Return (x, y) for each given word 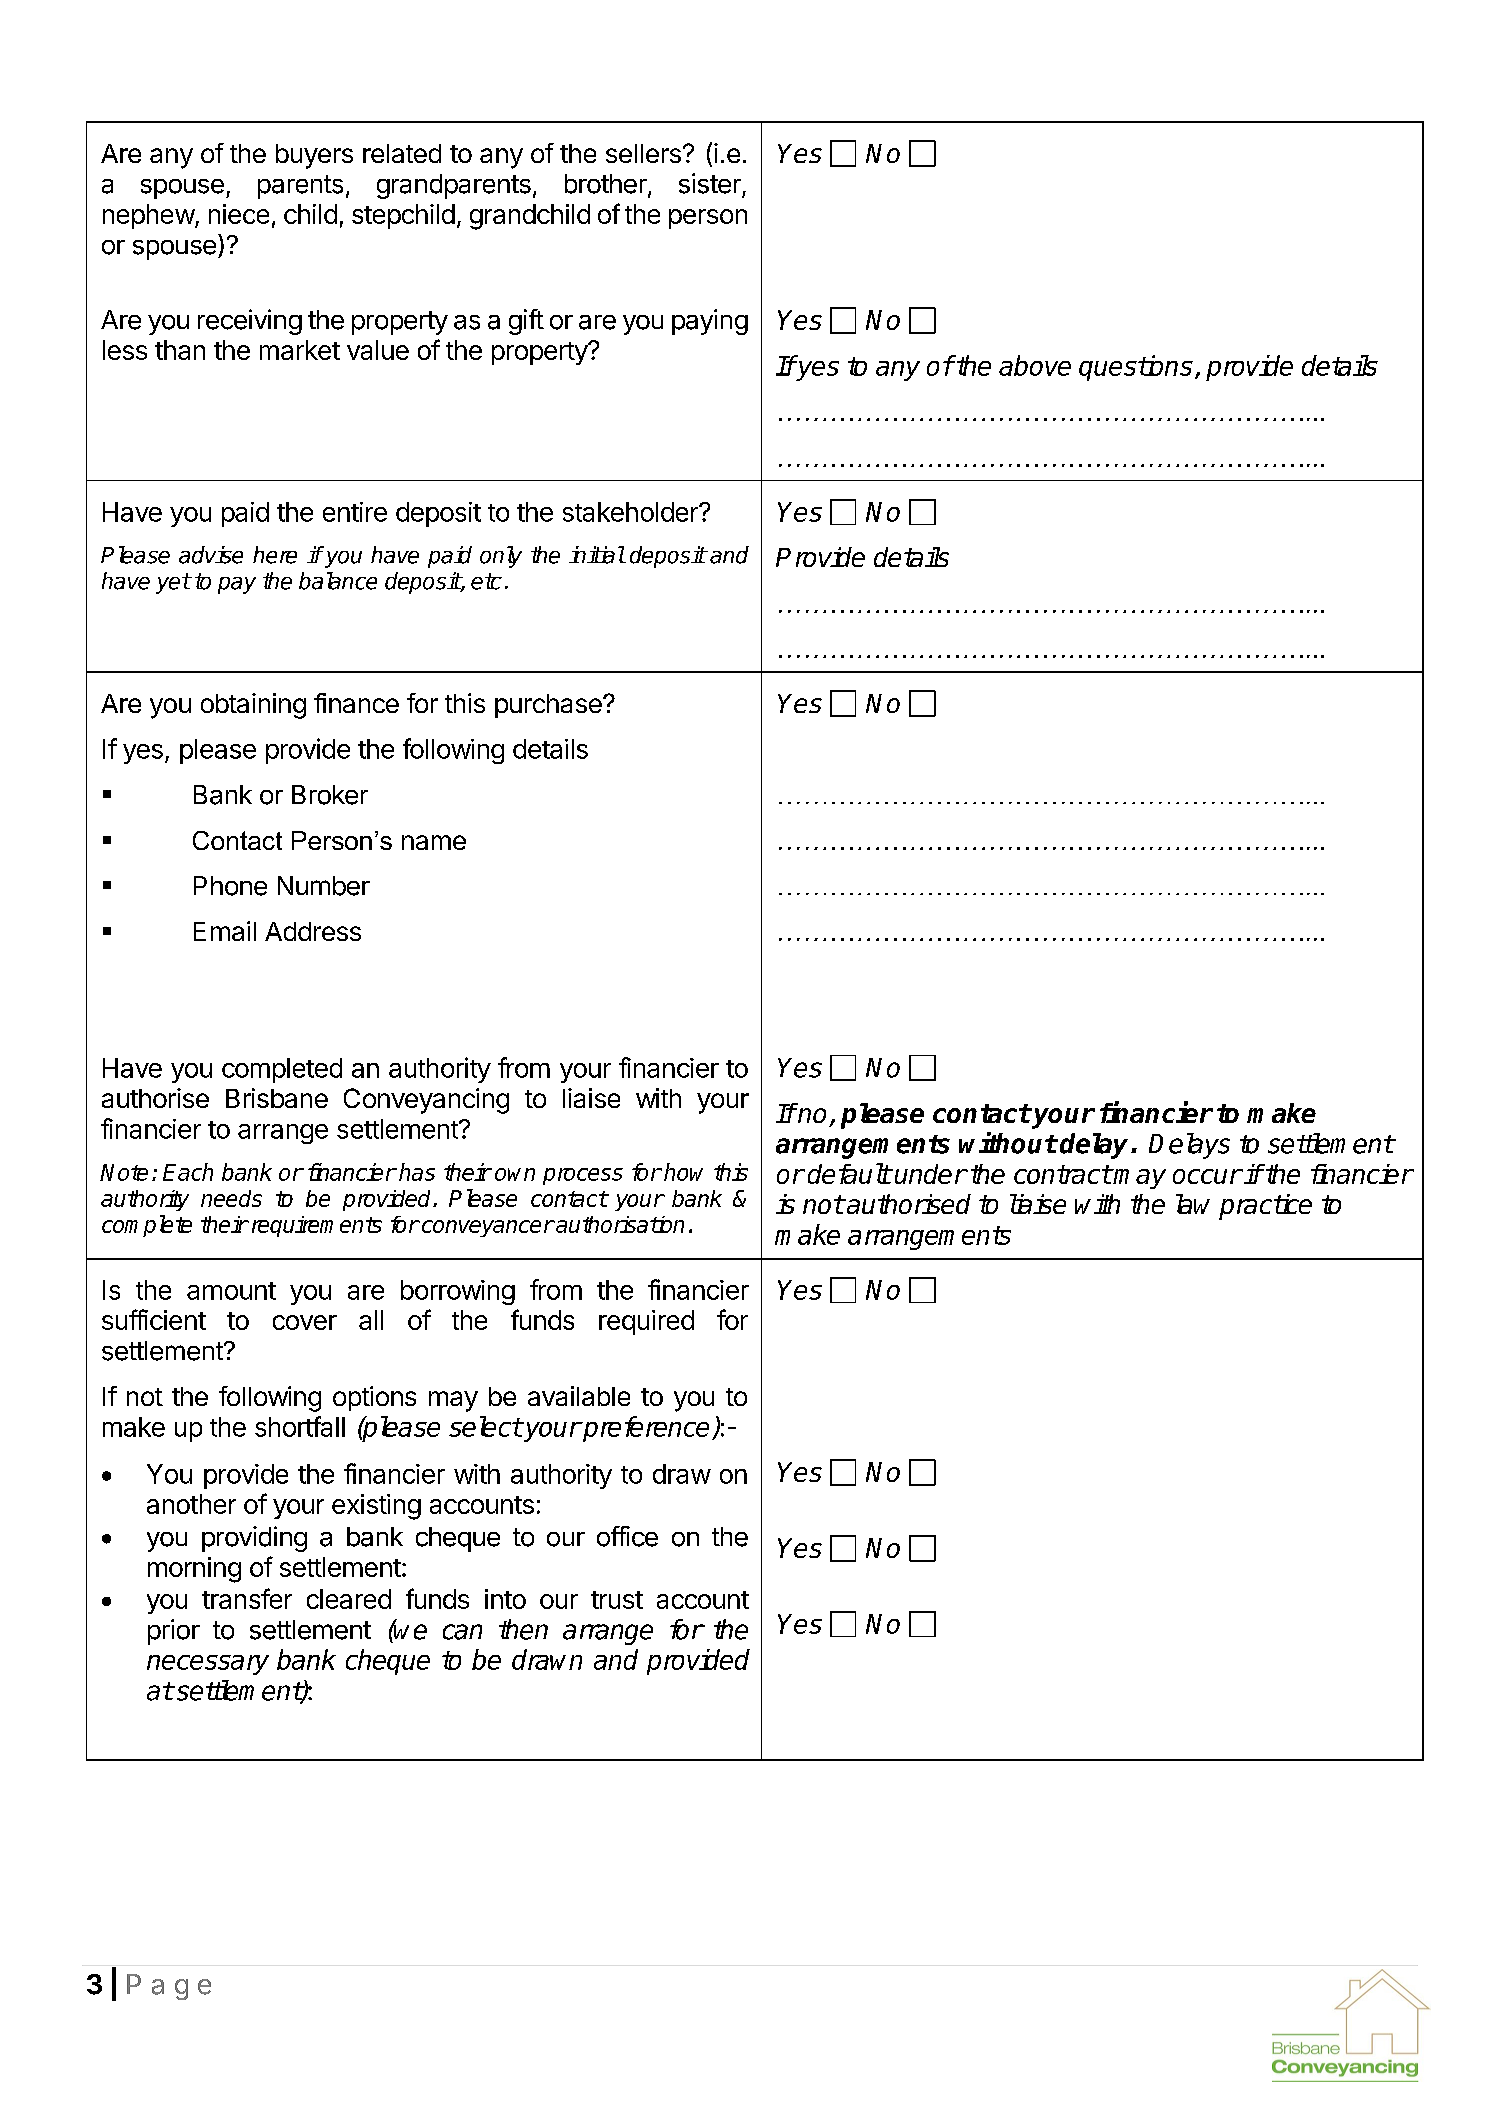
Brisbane (277, 1098)
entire (355, 512)
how (683, 1172)
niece (239, 214)
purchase (549, 706)
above (1035, 365)
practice (1265, 1207)
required (646, 1322)
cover (305, 1322)
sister (710, 183)
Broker (330, 795)
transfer (247, 1598)
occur (1207, 1176)
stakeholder (631, 512)
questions (1136, 368)
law (1193, 1204)
